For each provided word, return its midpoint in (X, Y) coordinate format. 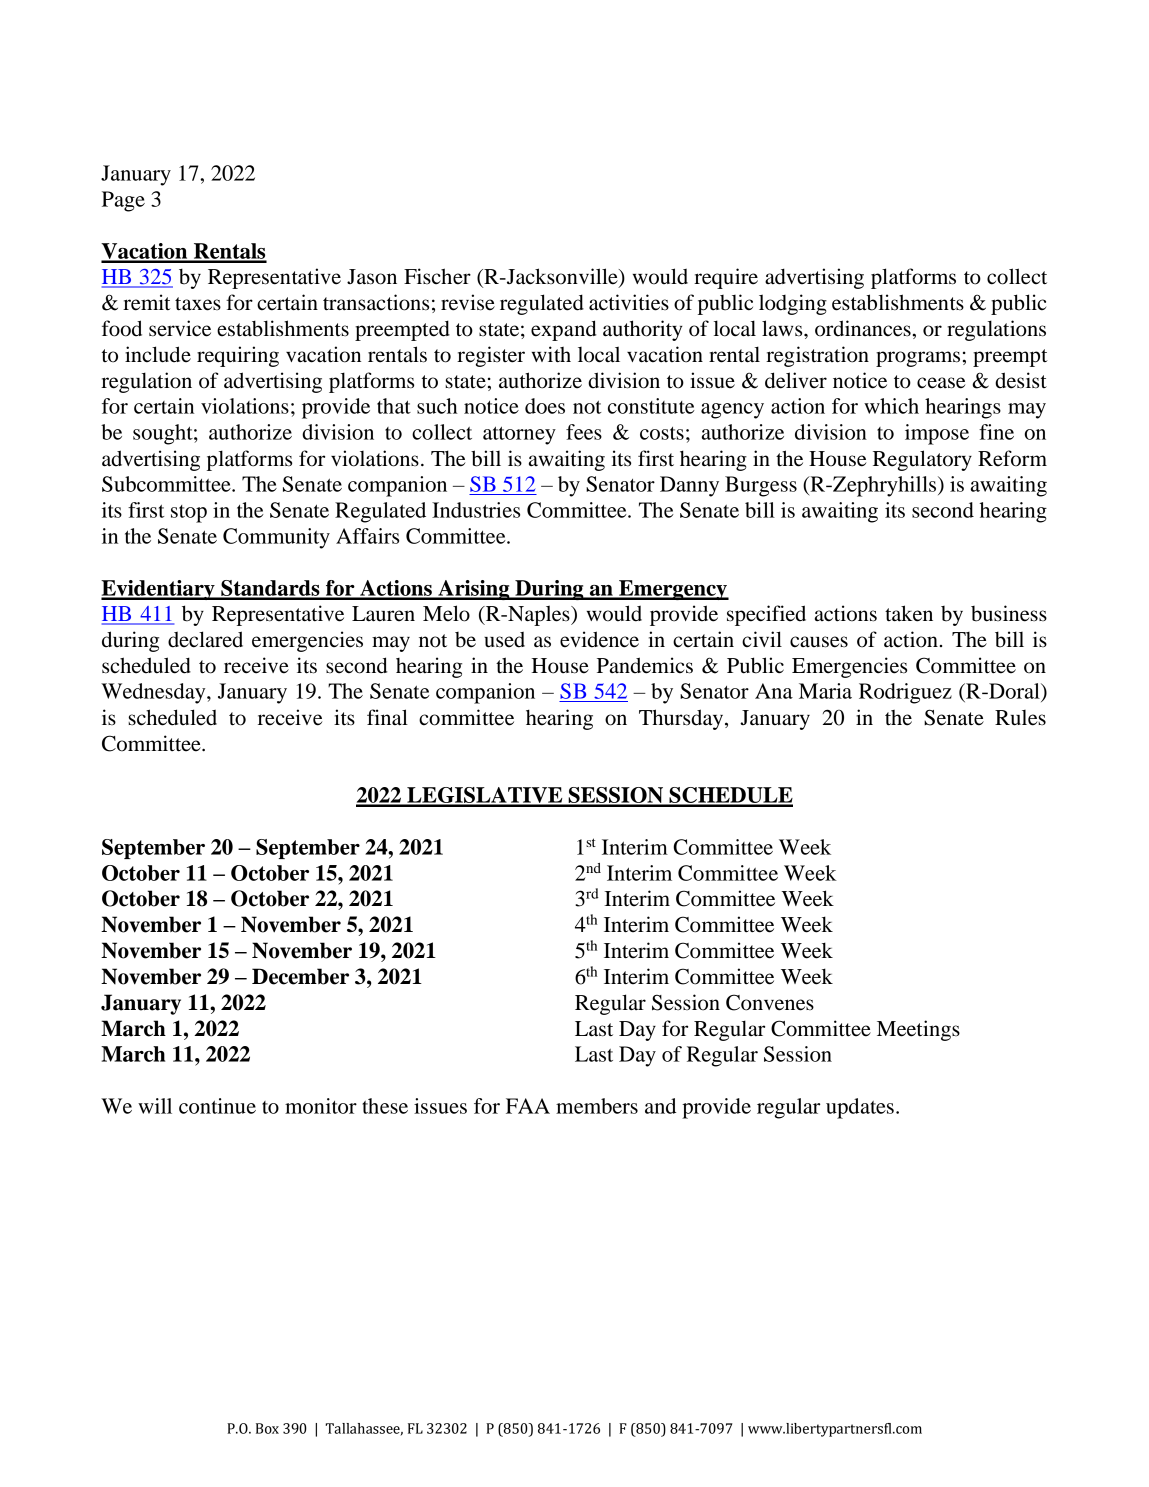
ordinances (863, 328)
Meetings (918, 1030)
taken (909, 613)
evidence (599, 639)
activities (629, 302)
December (300, 976)
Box (267, 1428)
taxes (198, 304)
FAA (528, 1106)
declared (205, 639)
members (597, 1106)
